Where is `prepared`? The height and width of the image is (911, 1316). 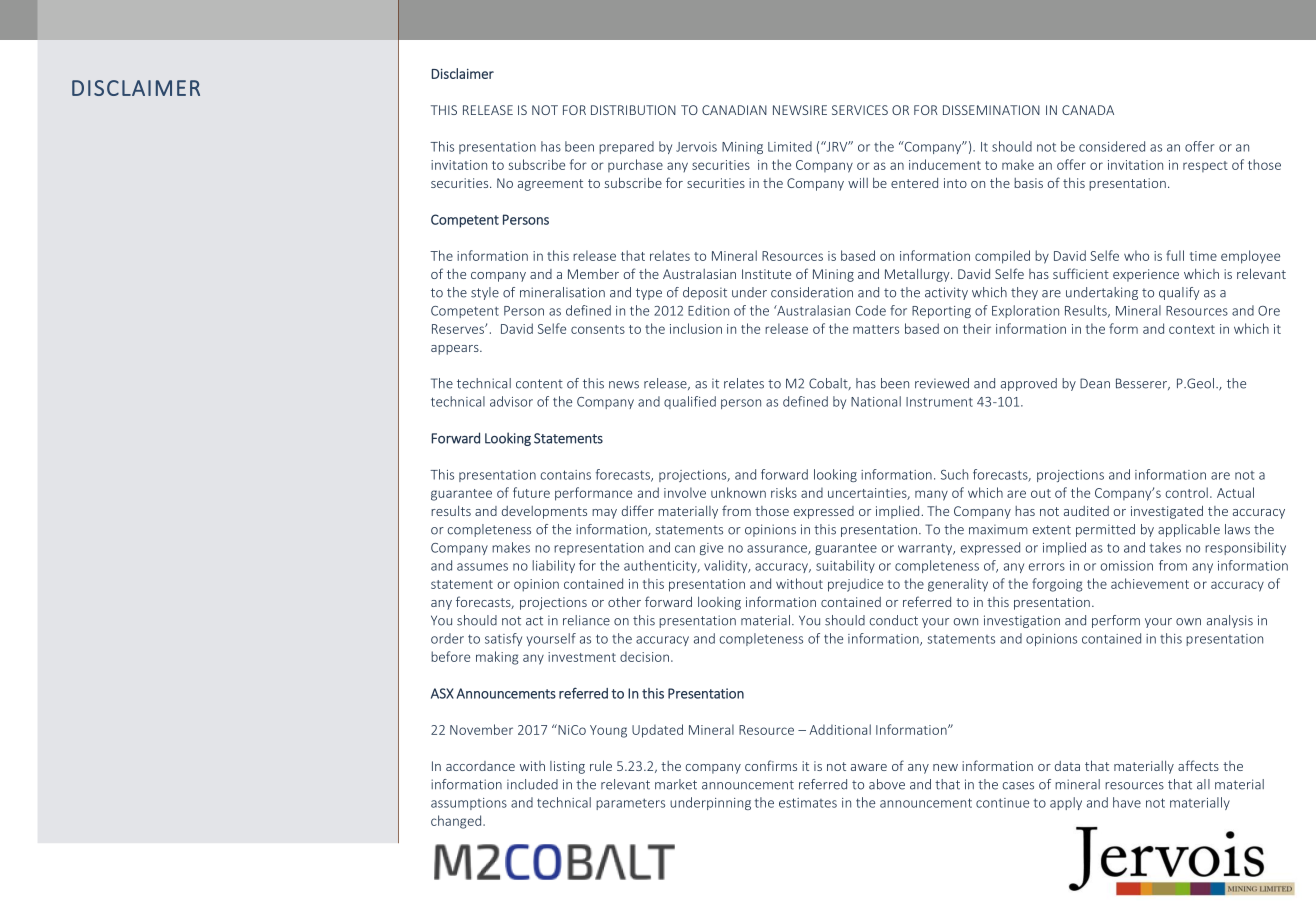 prepared is located at coordinates (626, 147).
